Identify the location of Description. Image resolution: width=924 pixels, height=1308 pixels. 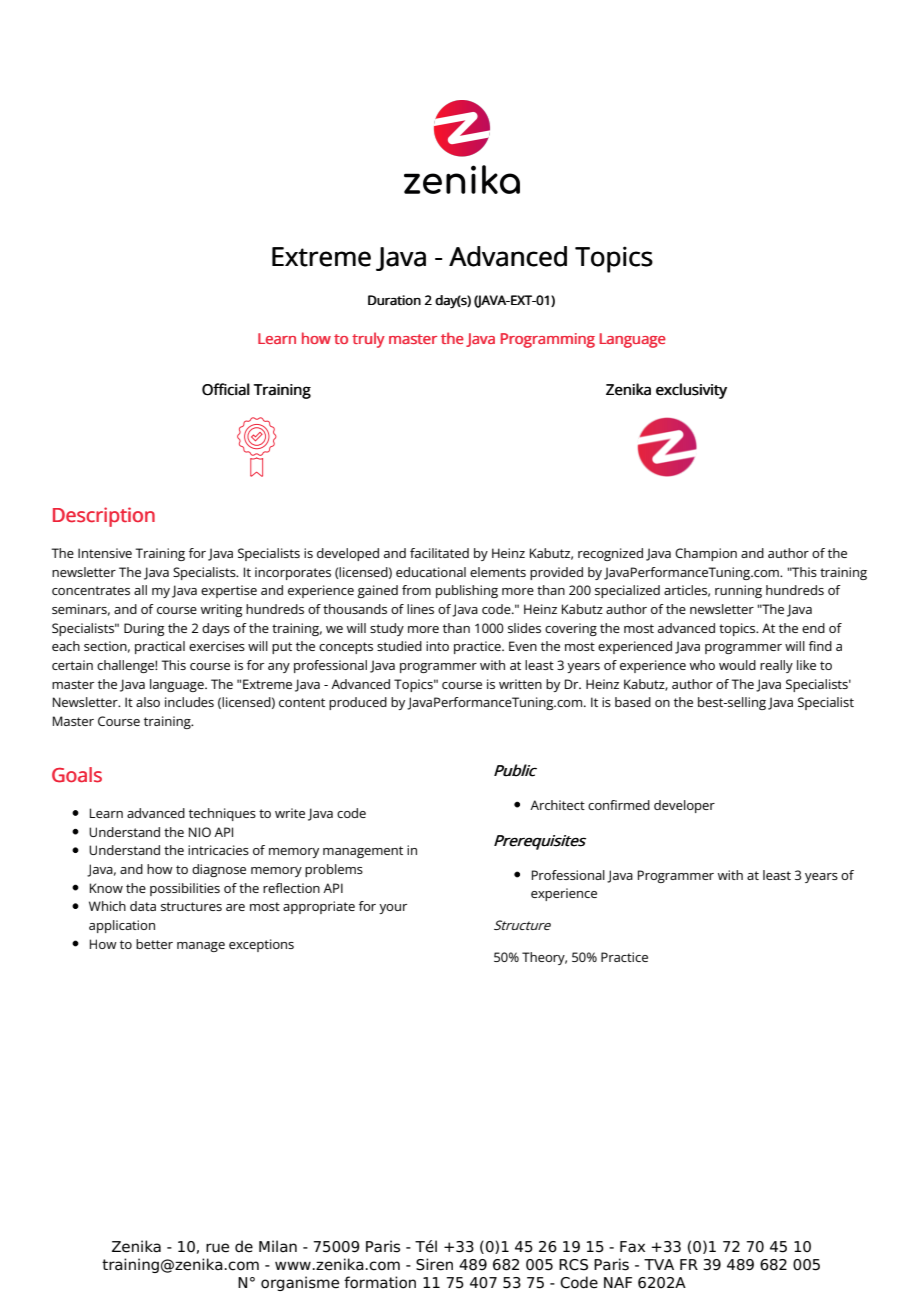
(104, 517).
